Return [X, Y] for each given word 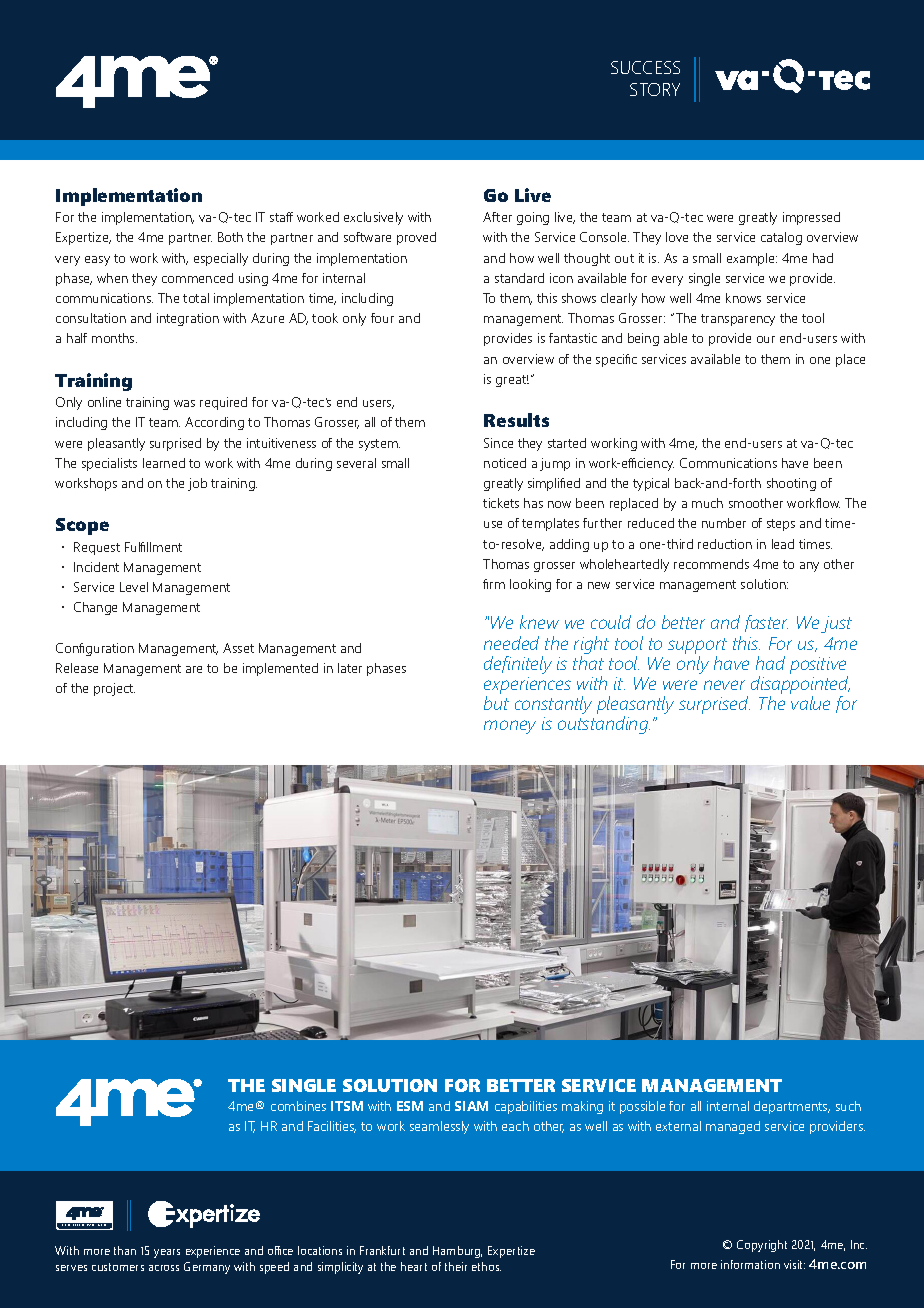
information [750, 1264]
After [497, 217]
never [724, 685]
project [114, 689]
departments [792, 1107]
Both [230, 237]
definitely [518, 665]
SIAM [471, 1106]
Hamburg [457, 1252]
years [167, 1253]
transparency [738, 320]
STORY [655, 89]
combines [298, 1106]
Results [516, 420]
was [184, 403]
